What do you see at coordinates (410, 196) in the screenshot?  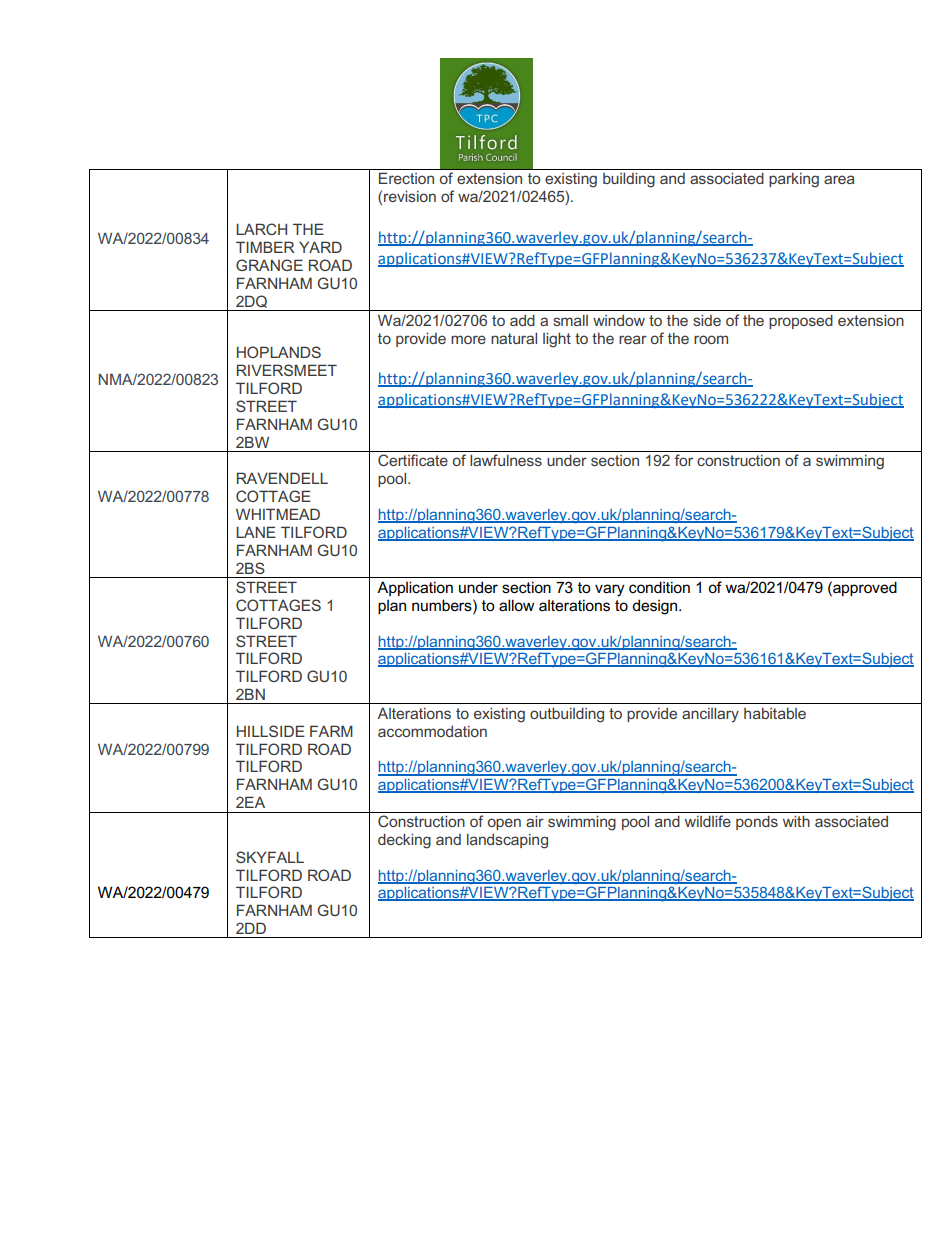 I see `revision` at bounding box center [410, 196].
